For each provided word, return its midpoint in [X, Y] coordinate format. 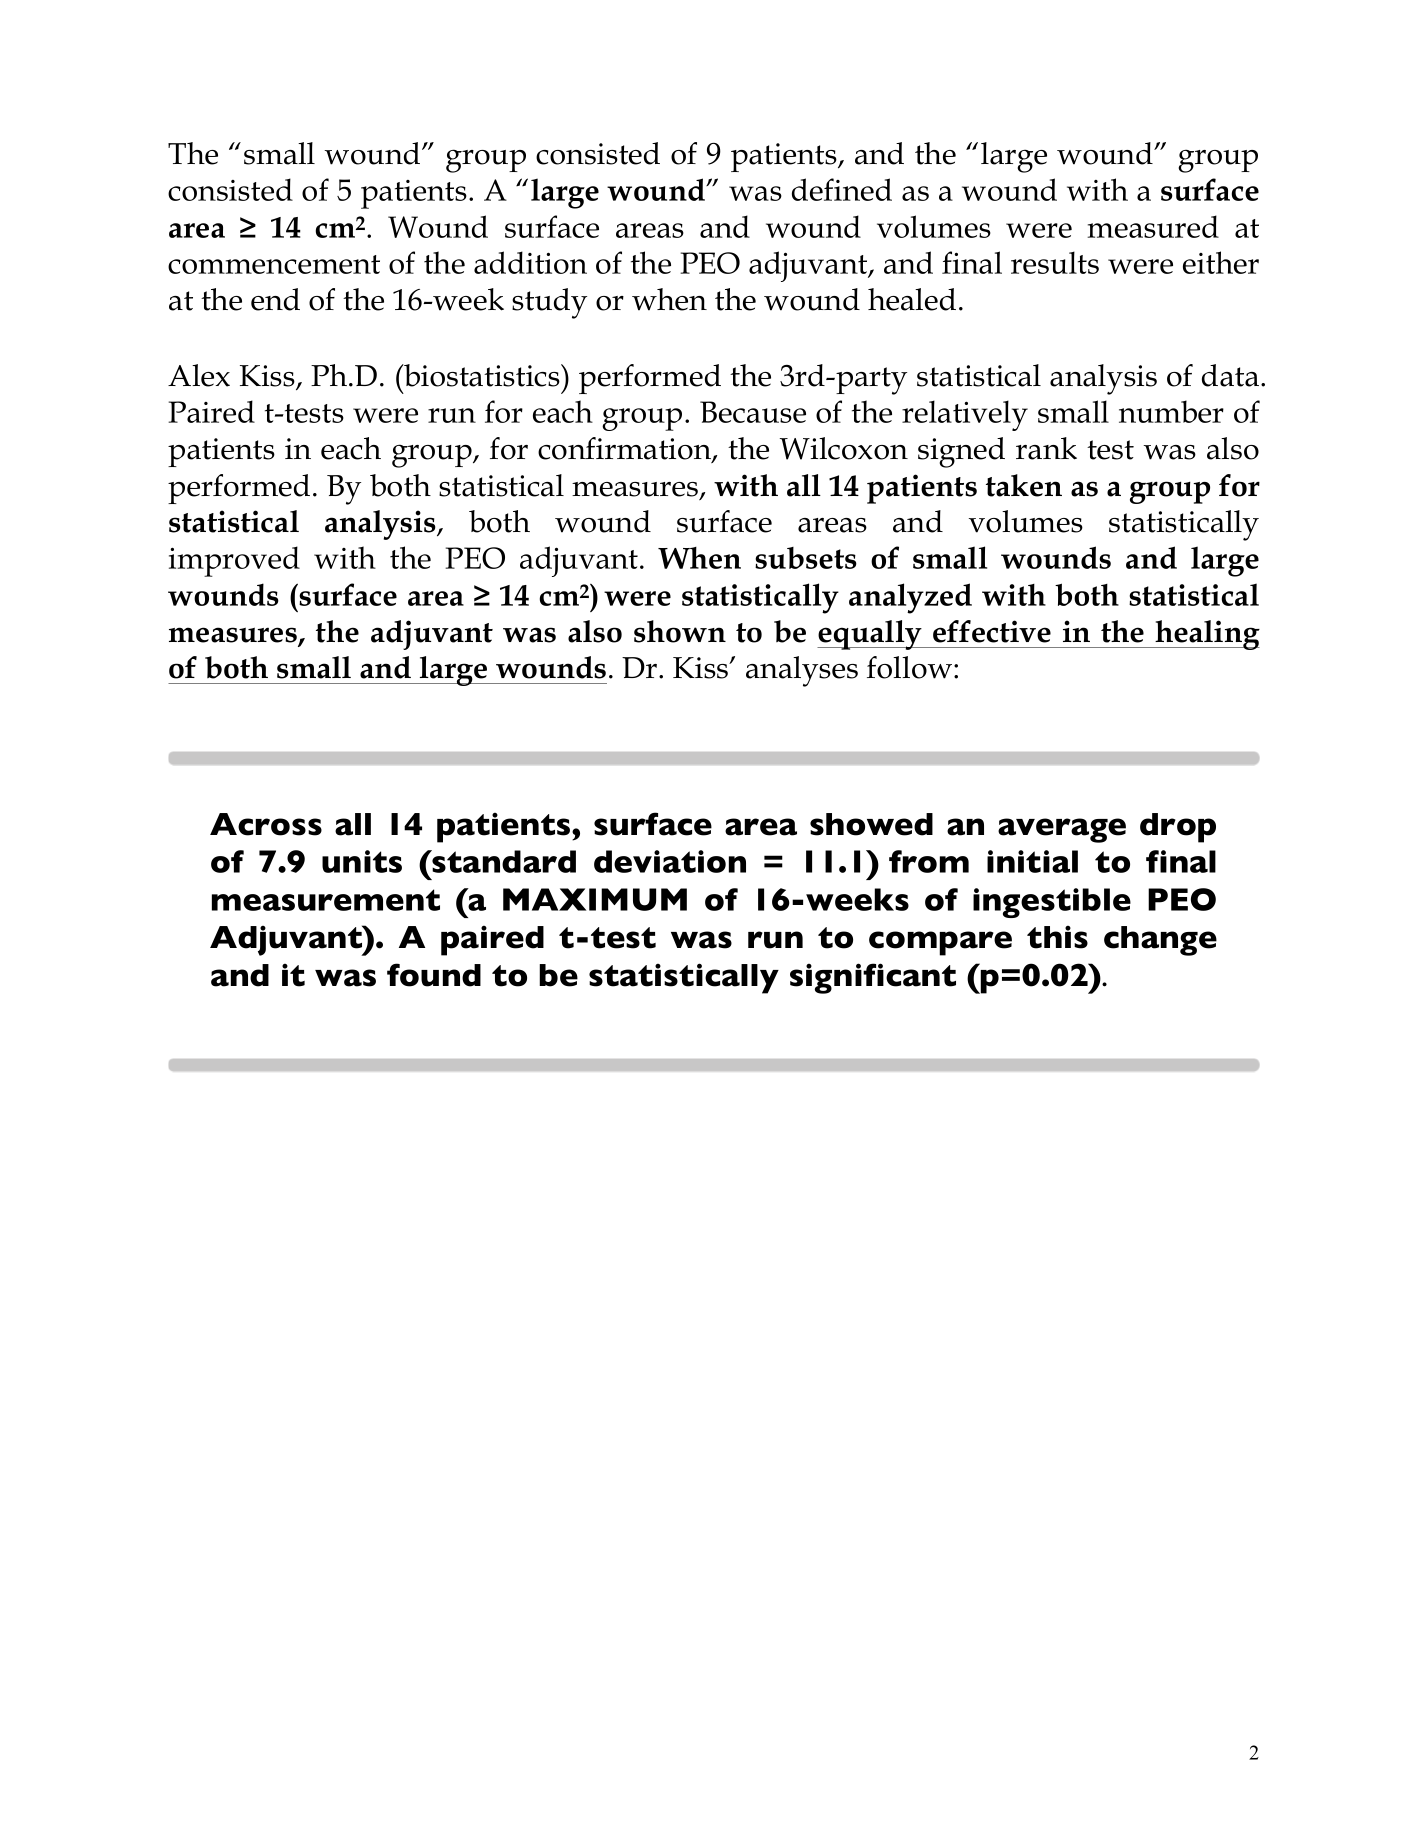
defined [842, 189]
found [434, 975]
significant [873, 978]
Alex [199, 375]
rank [1046, 448]
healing [1206, 635]
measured [1153, 226]
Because [753, 412]
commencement [274, 264]
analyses [802, 671]
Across [266, 824]
